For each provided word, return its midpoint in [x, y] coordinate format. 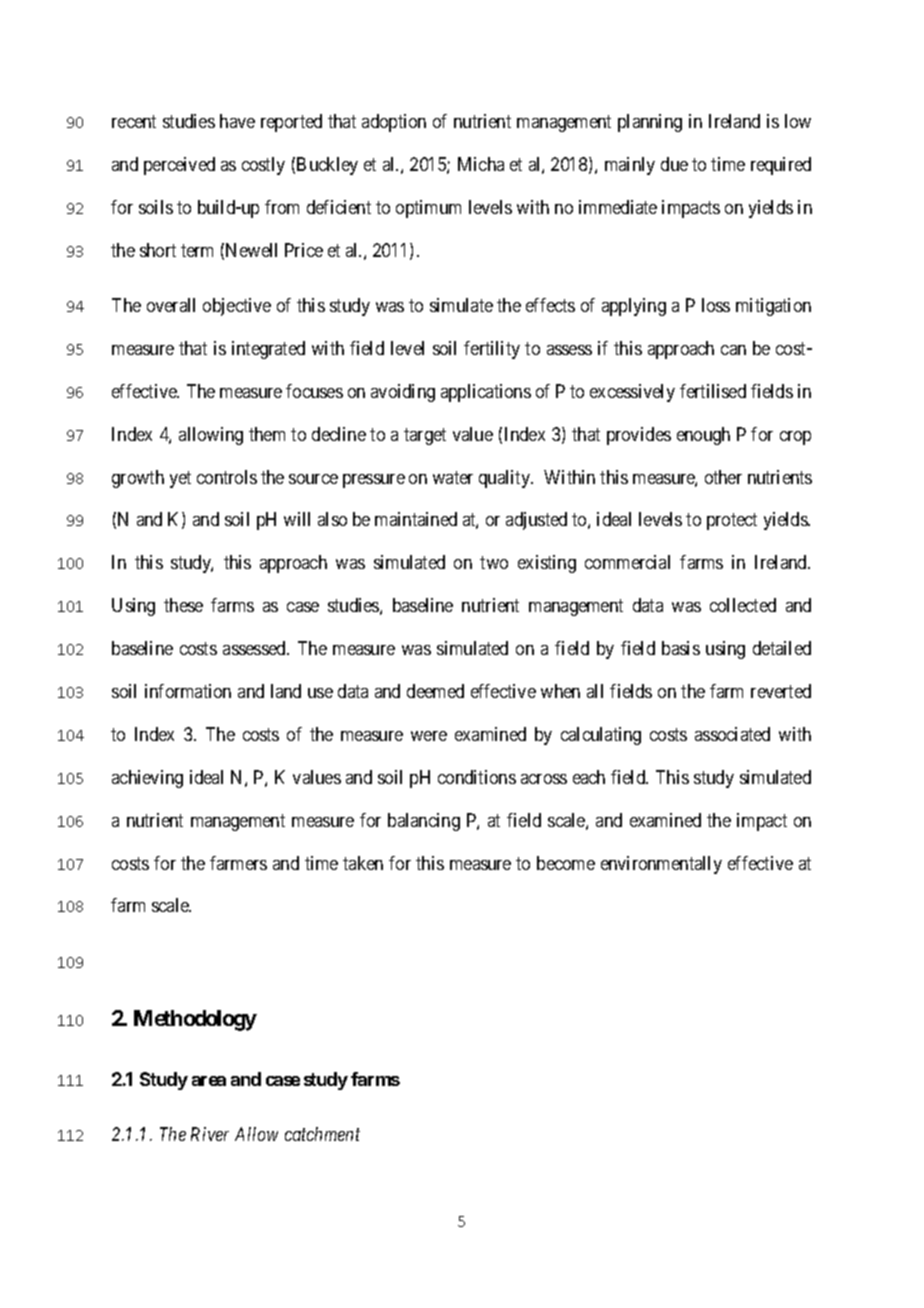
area [209, 1081]
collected [743, 605]
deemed [435, 691]
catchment [322, 1134]
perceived [179, 166]
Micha [481, 164]
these [183, 605]
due [674, 164]
